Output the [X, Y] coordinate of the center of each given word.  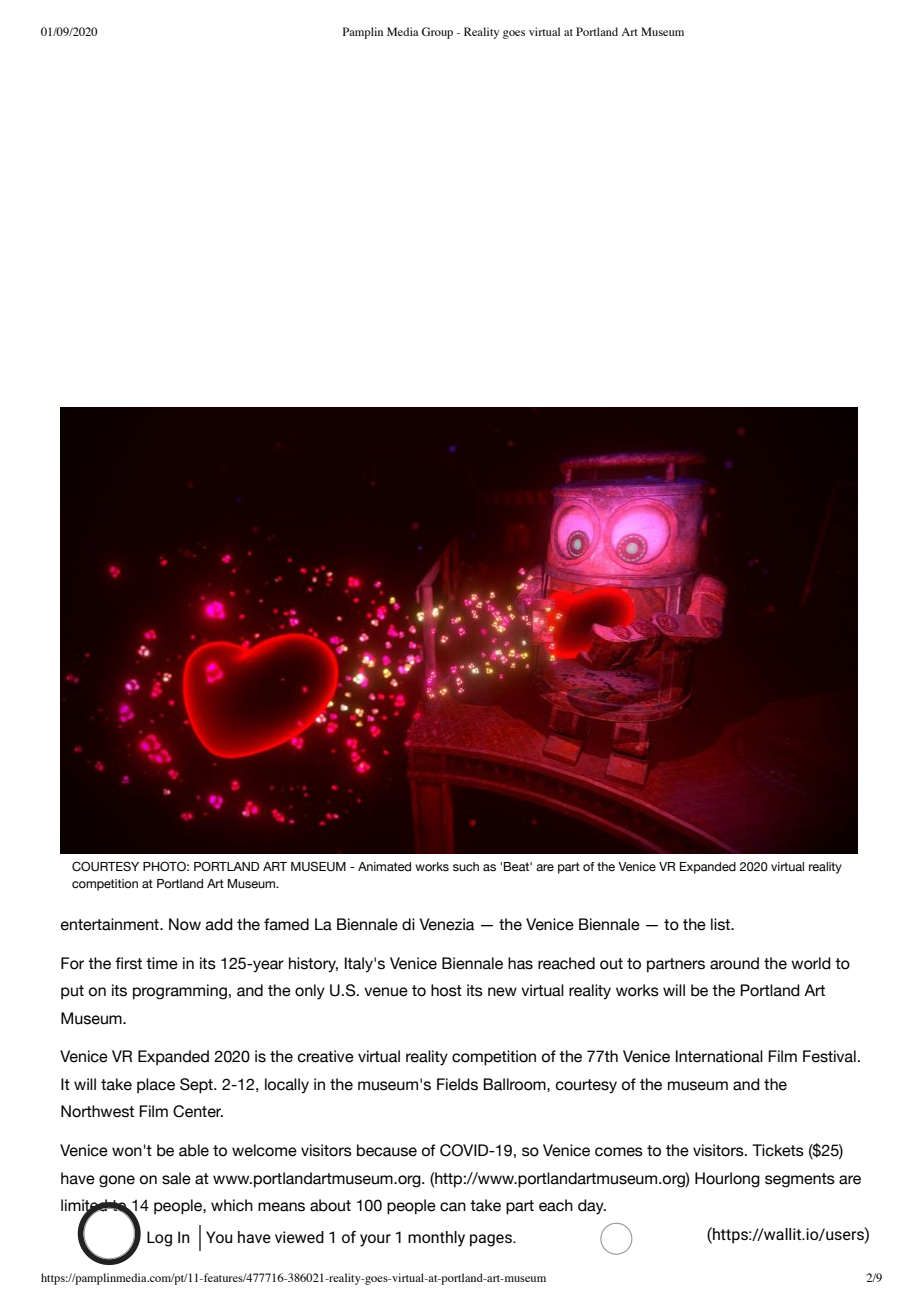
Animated [384, 866]
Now [185, 924]
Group [437, 33]
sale [176, 1178]
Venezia [447, 924]
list [721, 924]
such [466, 867]
